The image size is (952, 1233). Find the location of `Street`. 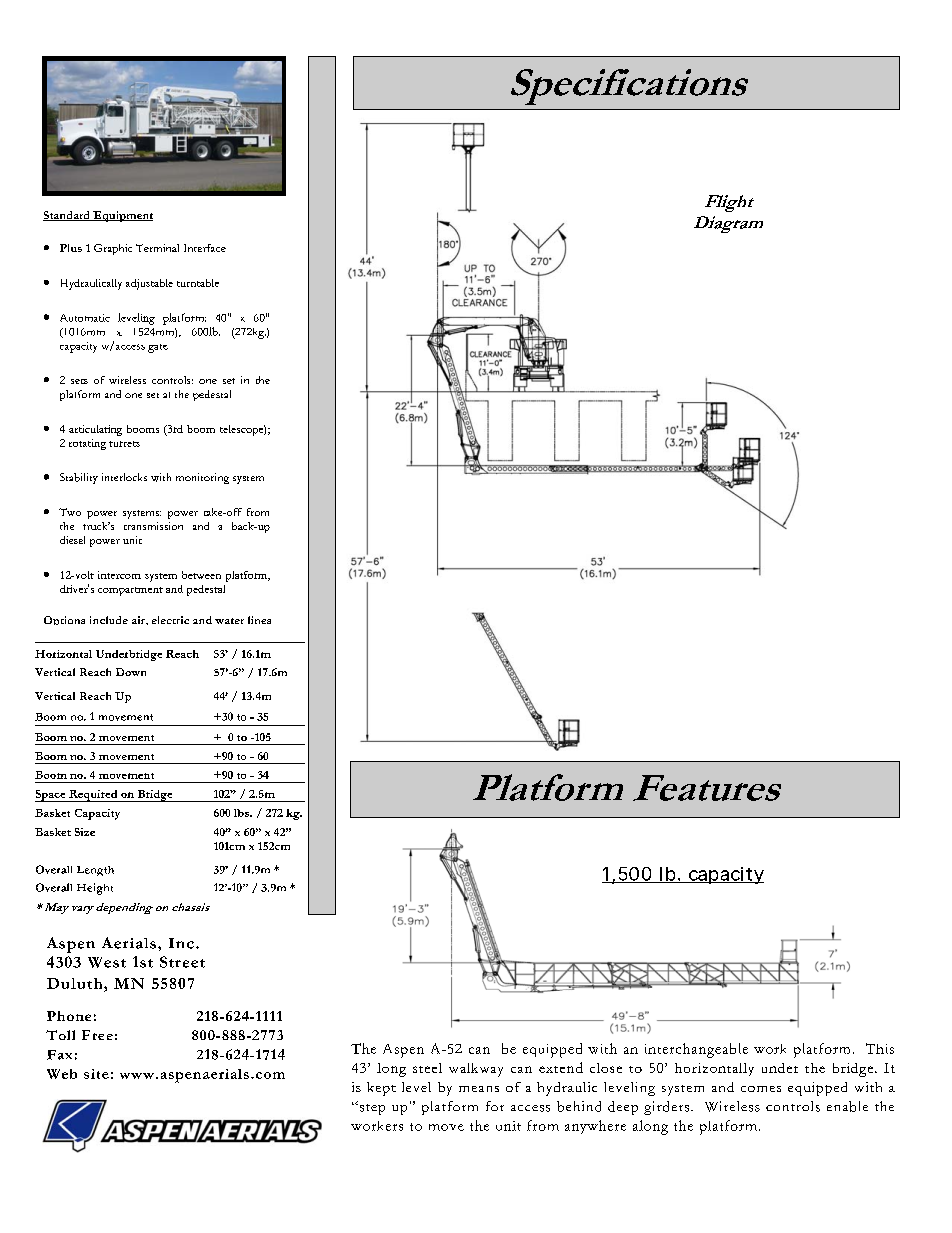

Street is located at coordinates (182, 962).
